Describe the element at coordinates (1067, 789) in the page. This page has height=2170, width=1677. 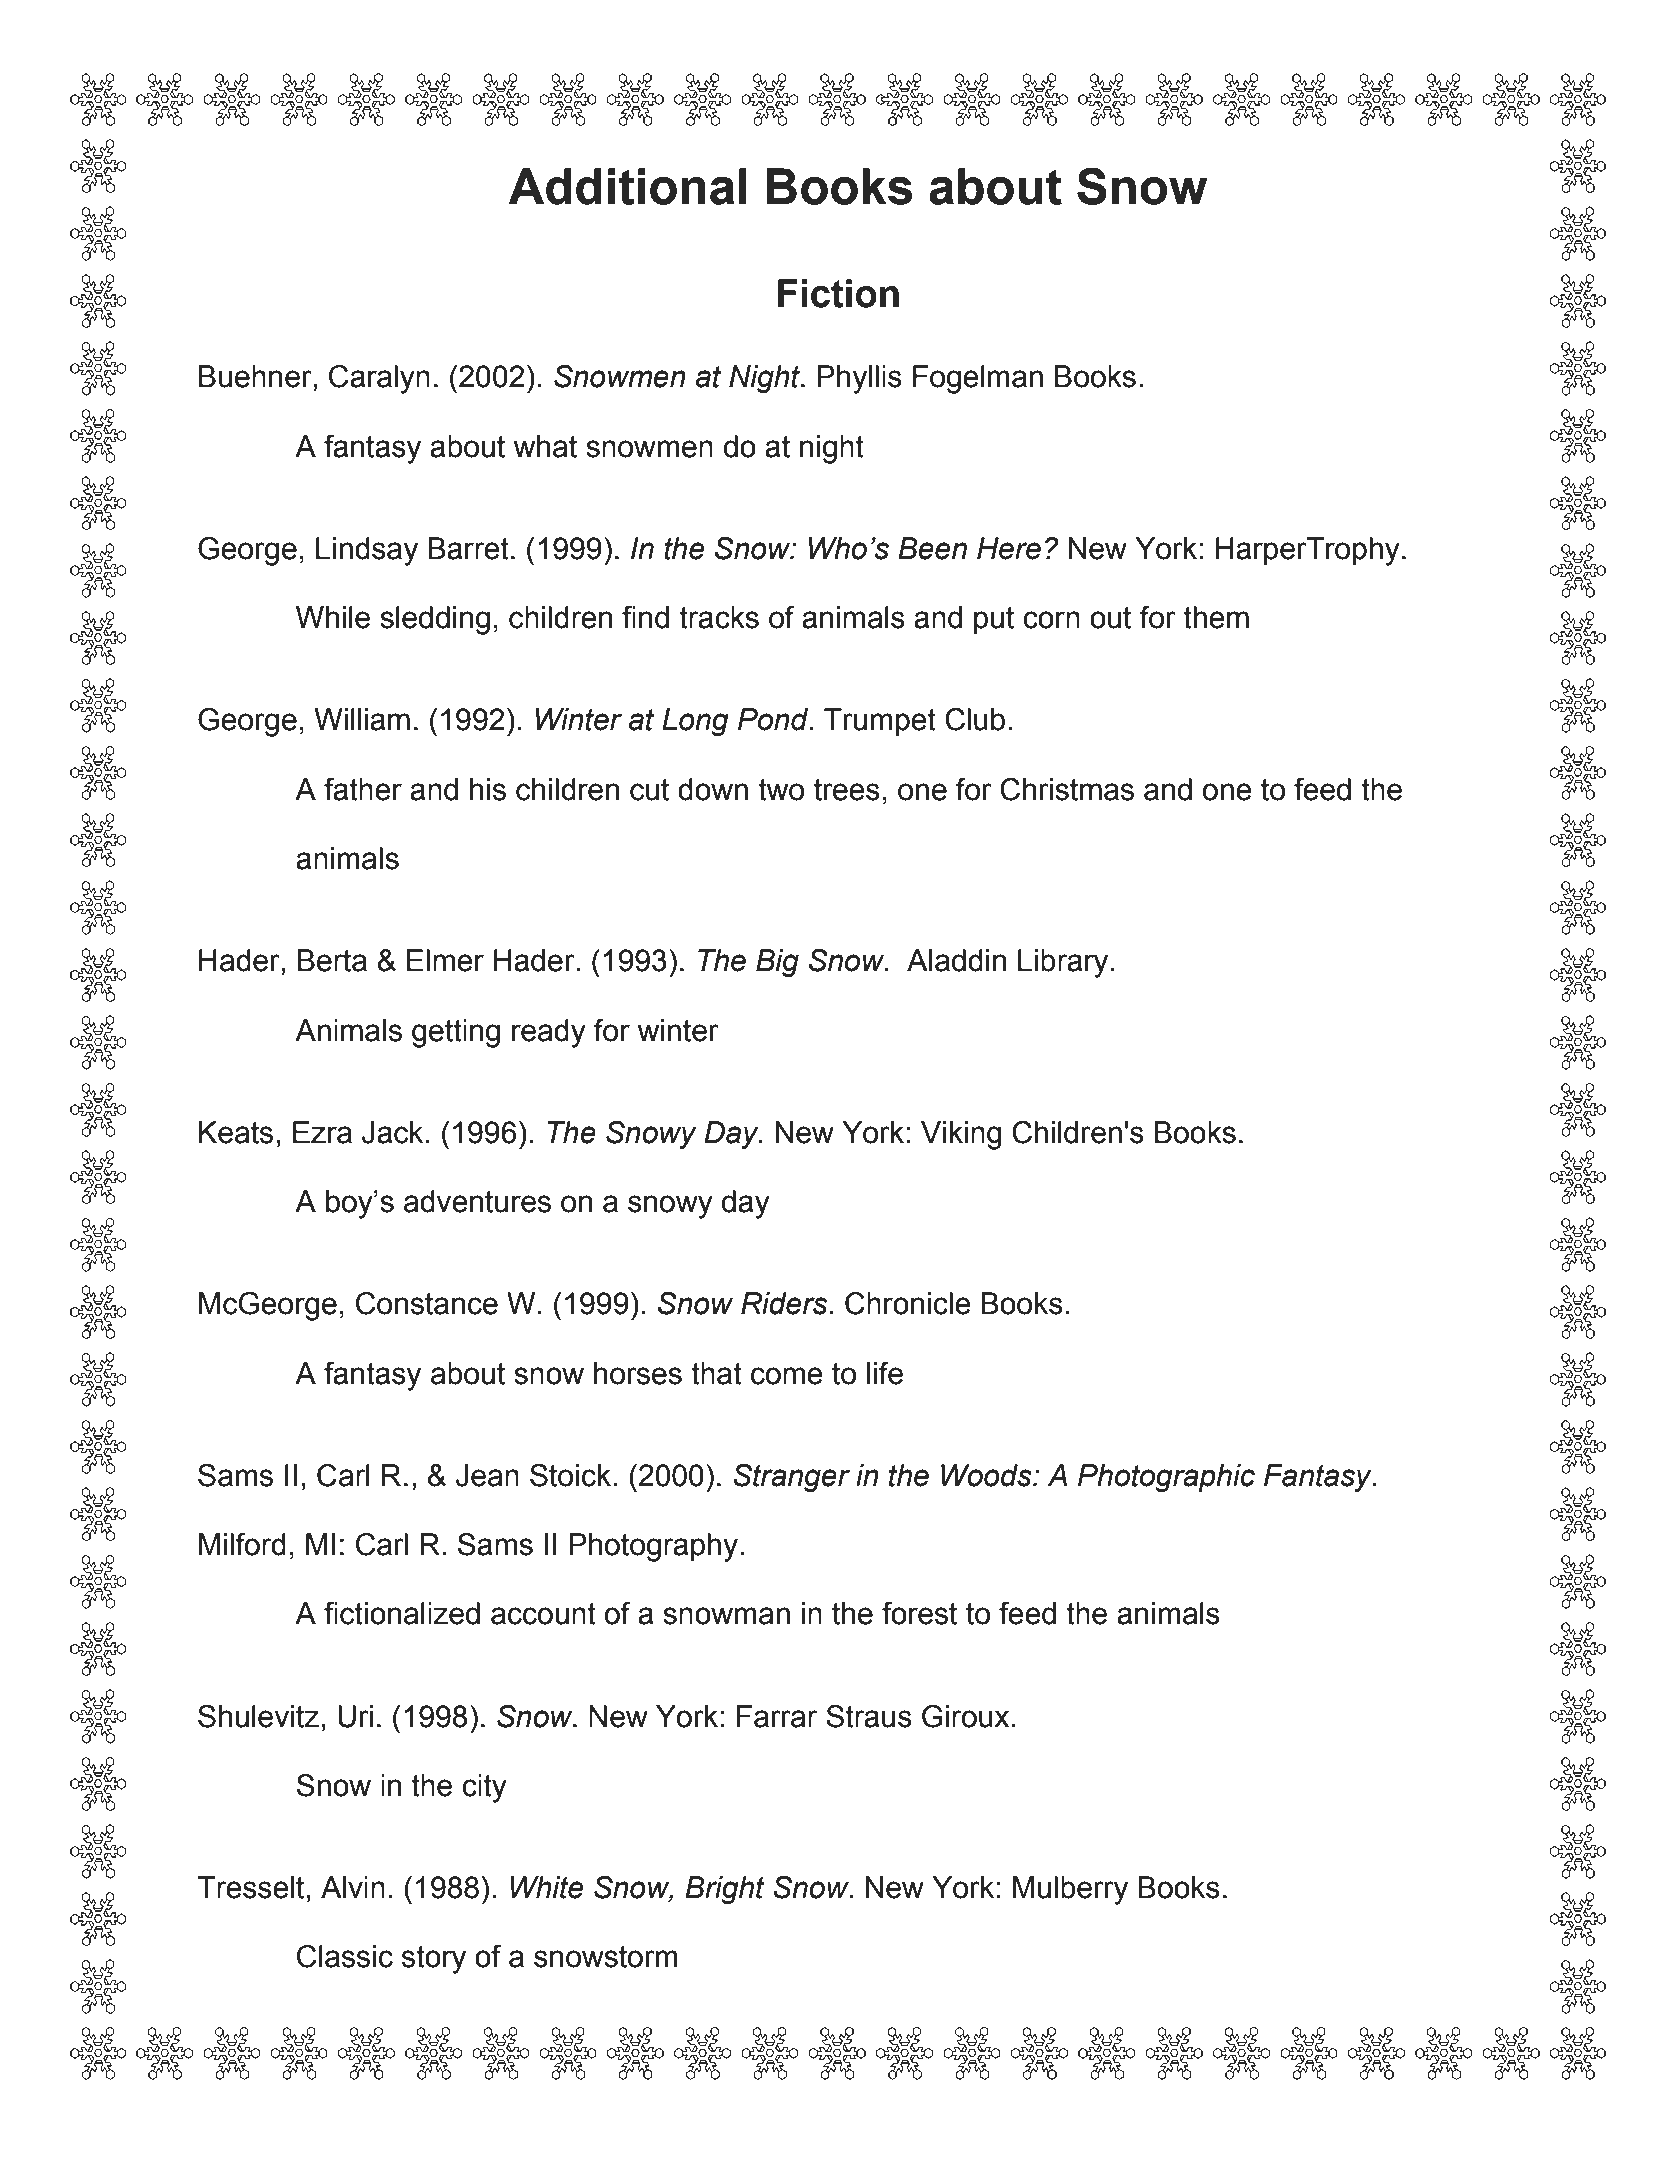
I see `Christmas` at that location.
